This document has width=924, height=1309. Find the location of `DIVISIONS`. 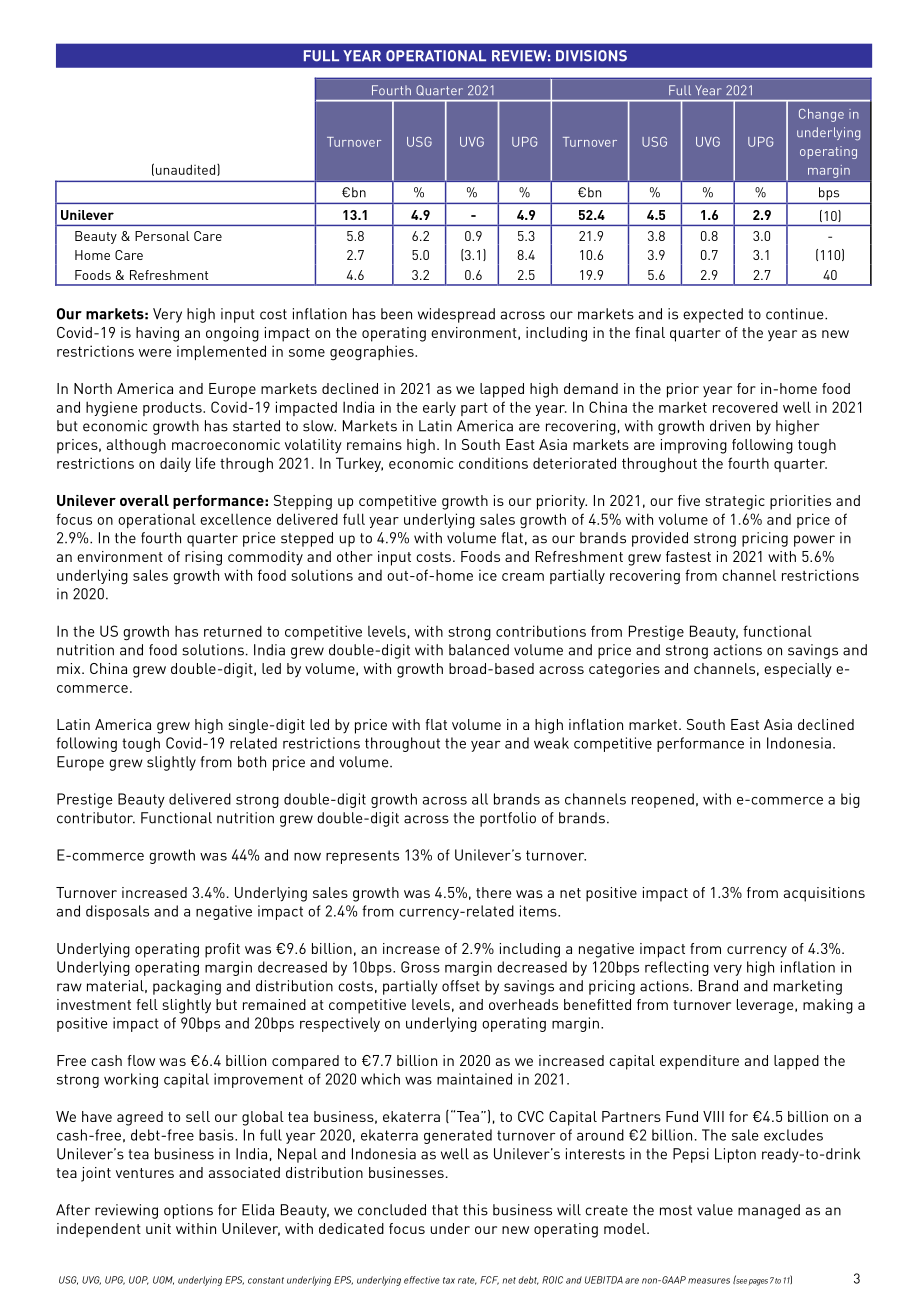

DIVISIONS is located at coordinates (591, 56).
